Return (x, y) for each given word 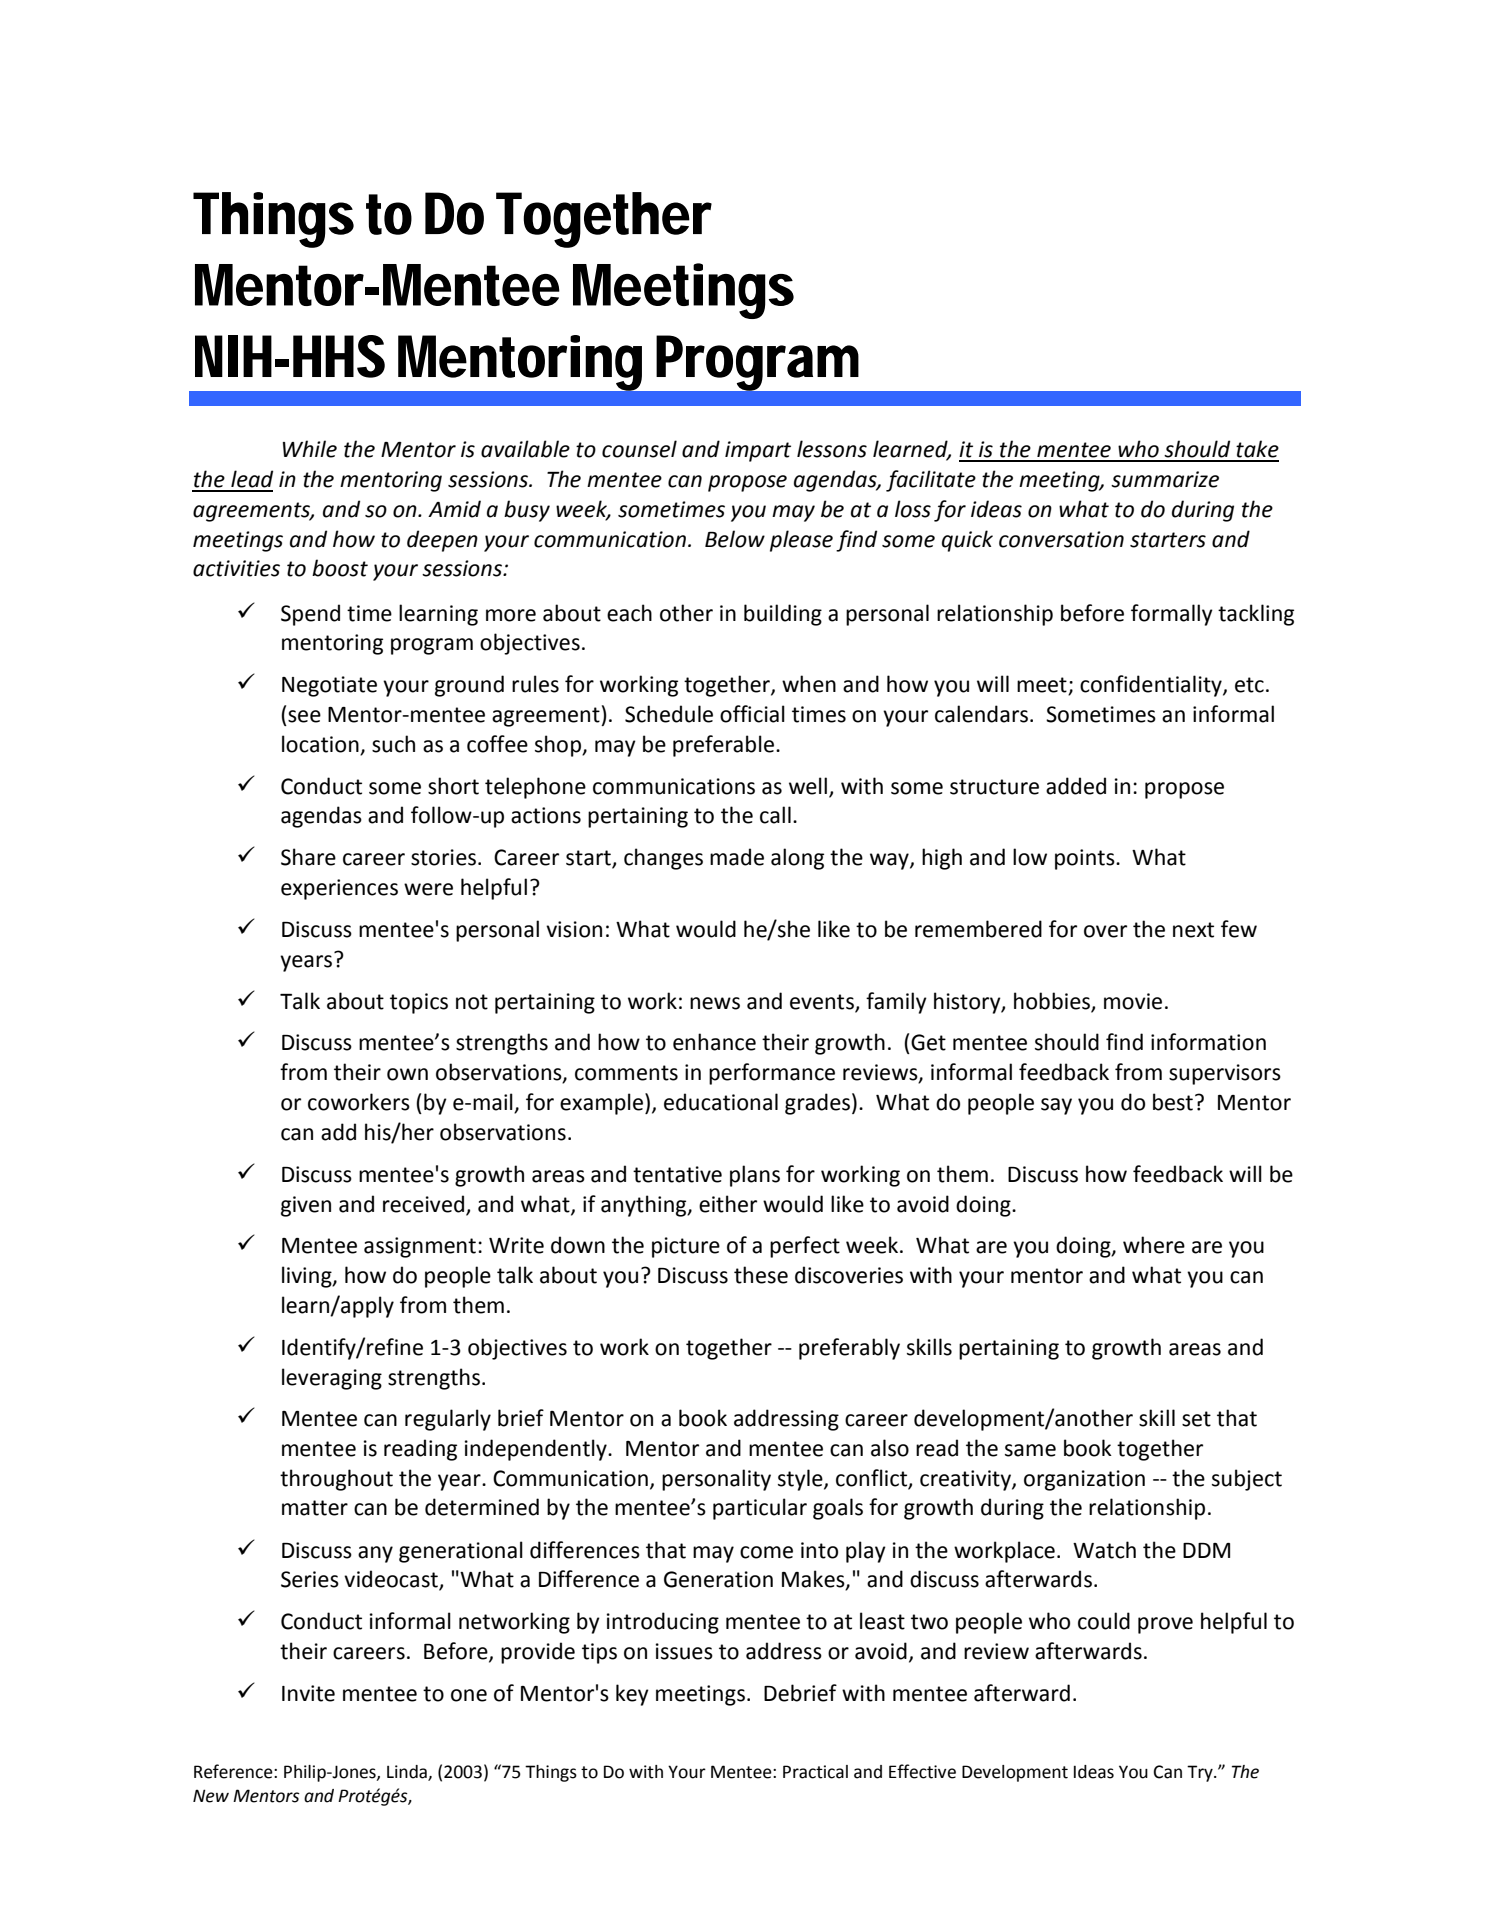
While (310, 449)
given (306, 1206)
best (1173, 1102)
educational (721, 1102)
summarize (1165, 479)
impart (758, 451)
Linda (408, 1773)
